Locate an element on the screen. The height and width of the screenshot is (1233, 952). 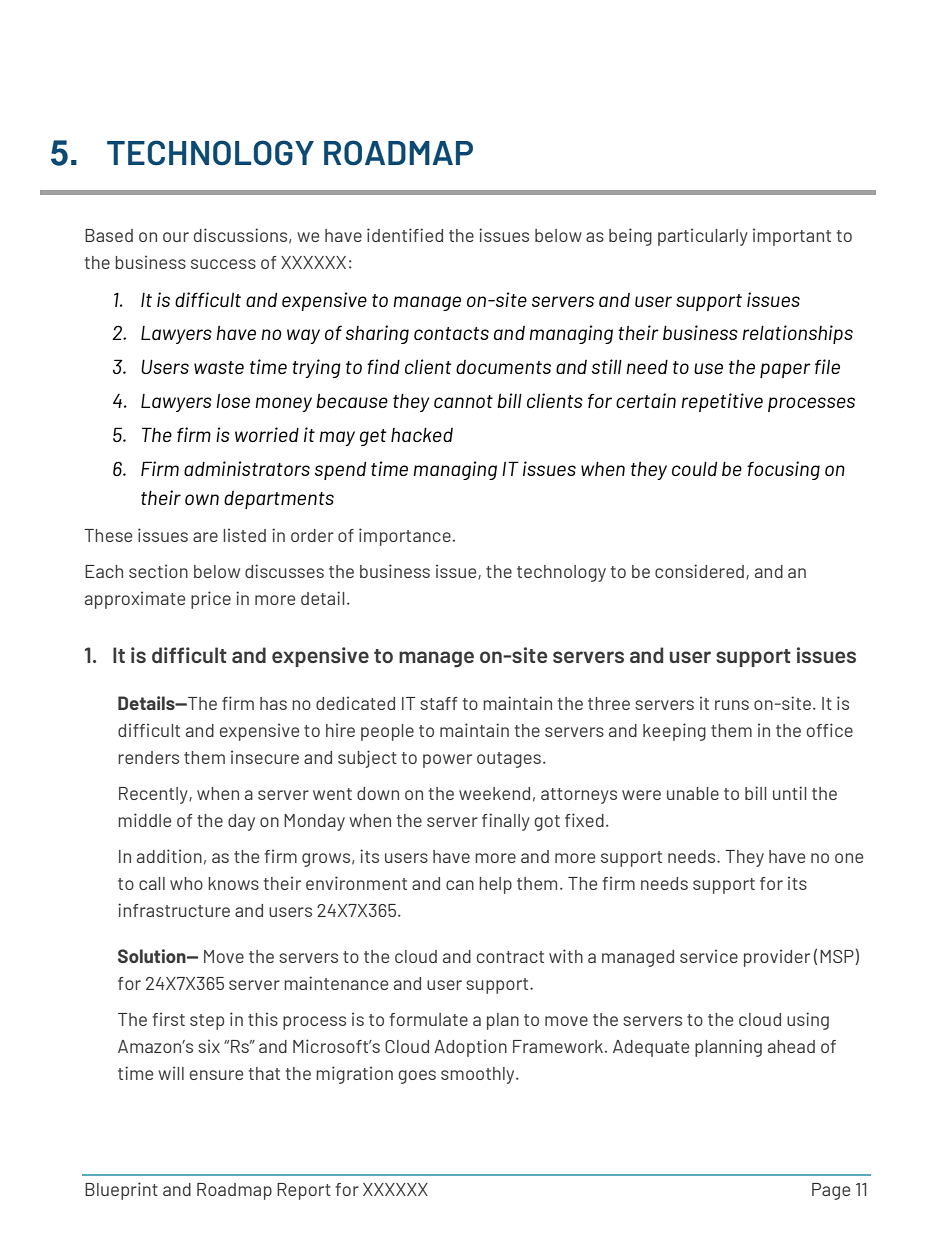
success is located at coordinates (223, 264).
